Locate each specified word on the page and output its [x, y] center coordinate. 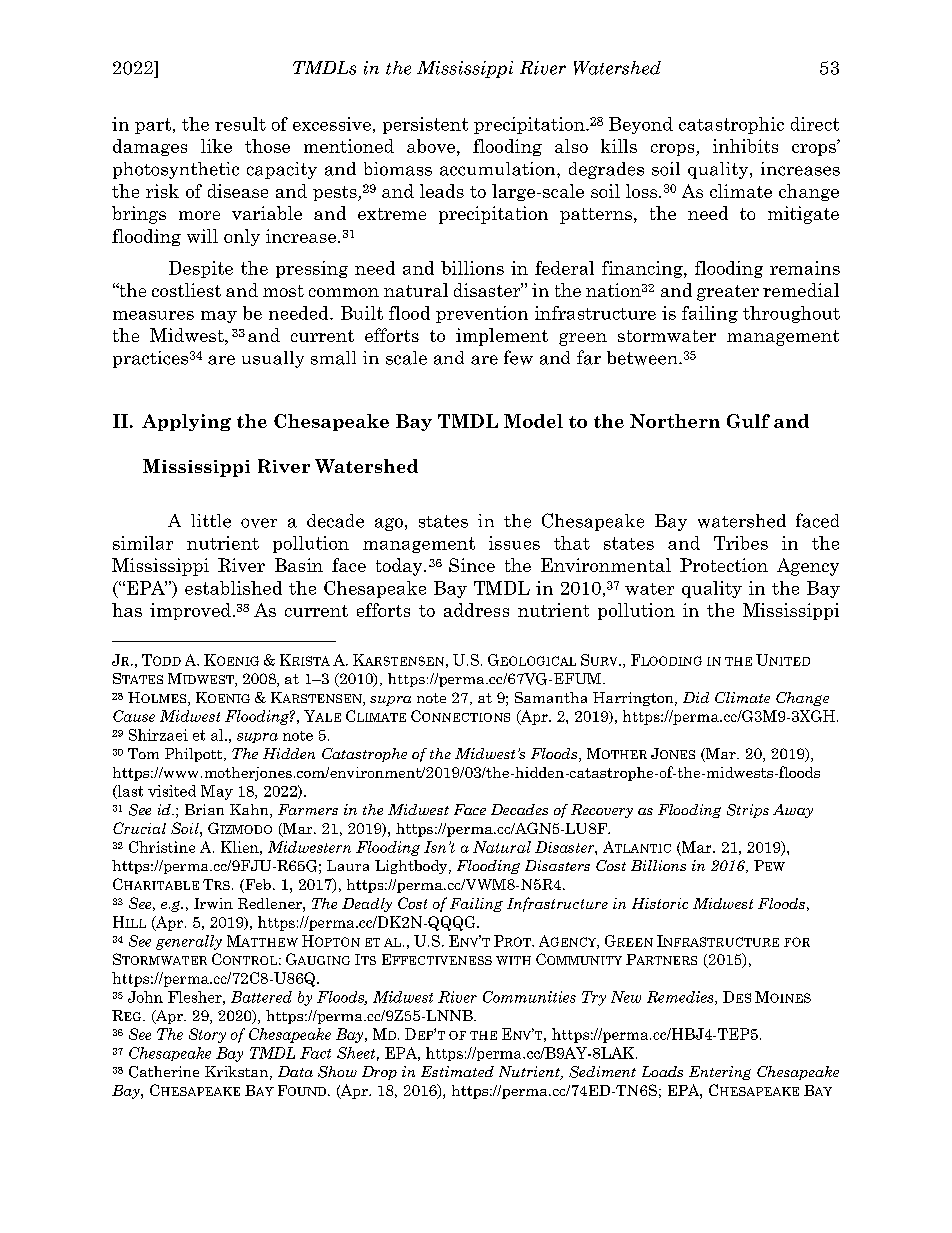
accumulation [499, 169]
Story [207, 1035]
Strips [748, 811]
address [476, 610]
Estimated [457, 1071]
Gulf [748, 421]
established [233, 588]
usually [273, 359]
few [518, 357]
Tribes [741, 543]
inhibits [745, 146]
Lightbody [412, 867]
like [216, 146]
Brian [204, 809]
